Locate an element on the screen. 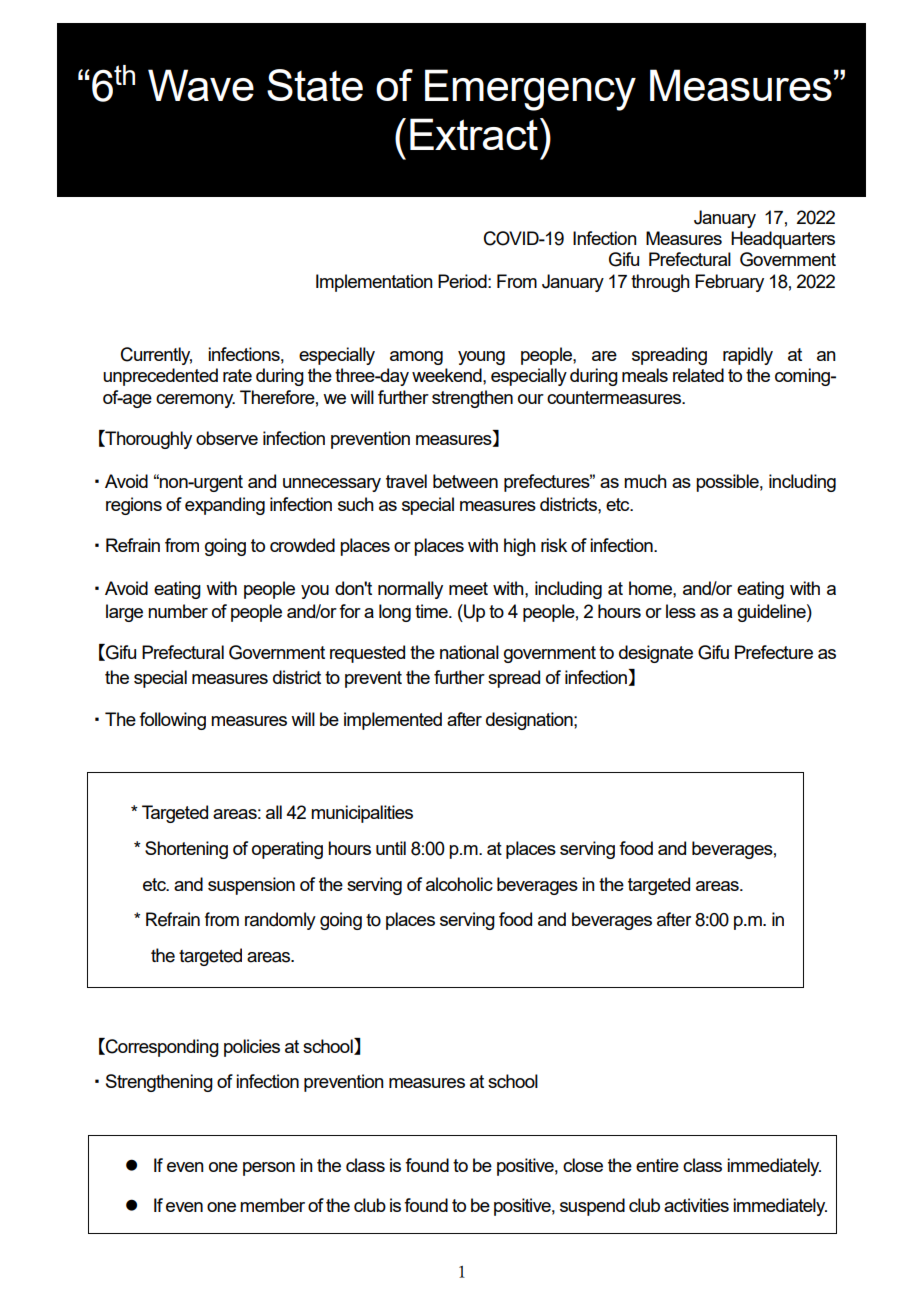 The width and height of the screenshot is (924, 1308). Extract is located at coordinates (474, 134).
